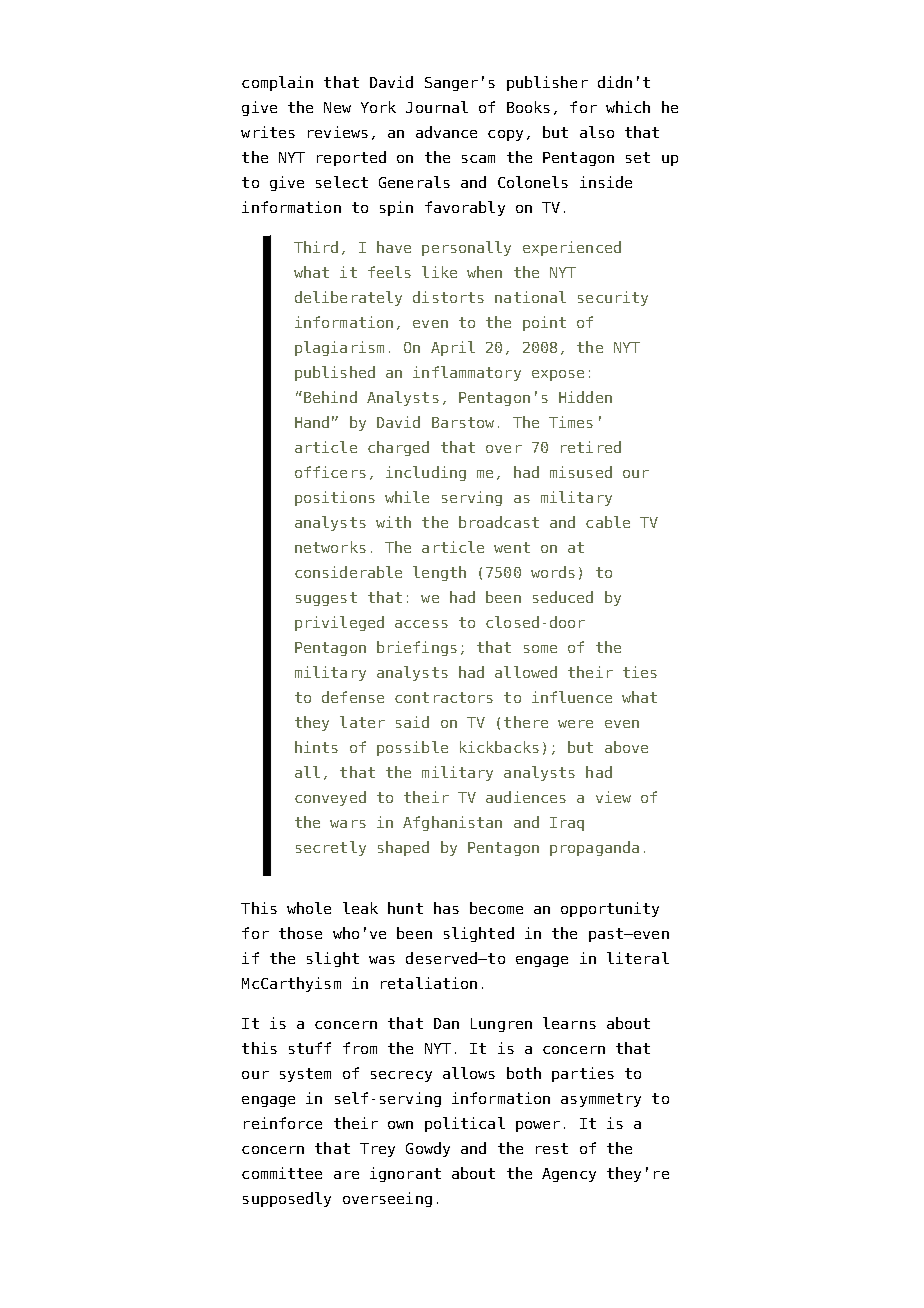 Image resolution: width=924 pixels, height=1308 pixels. What do you see at coordinates (282, 1173) in the document?
I see `committee` at bounding box center [282, 1173].
